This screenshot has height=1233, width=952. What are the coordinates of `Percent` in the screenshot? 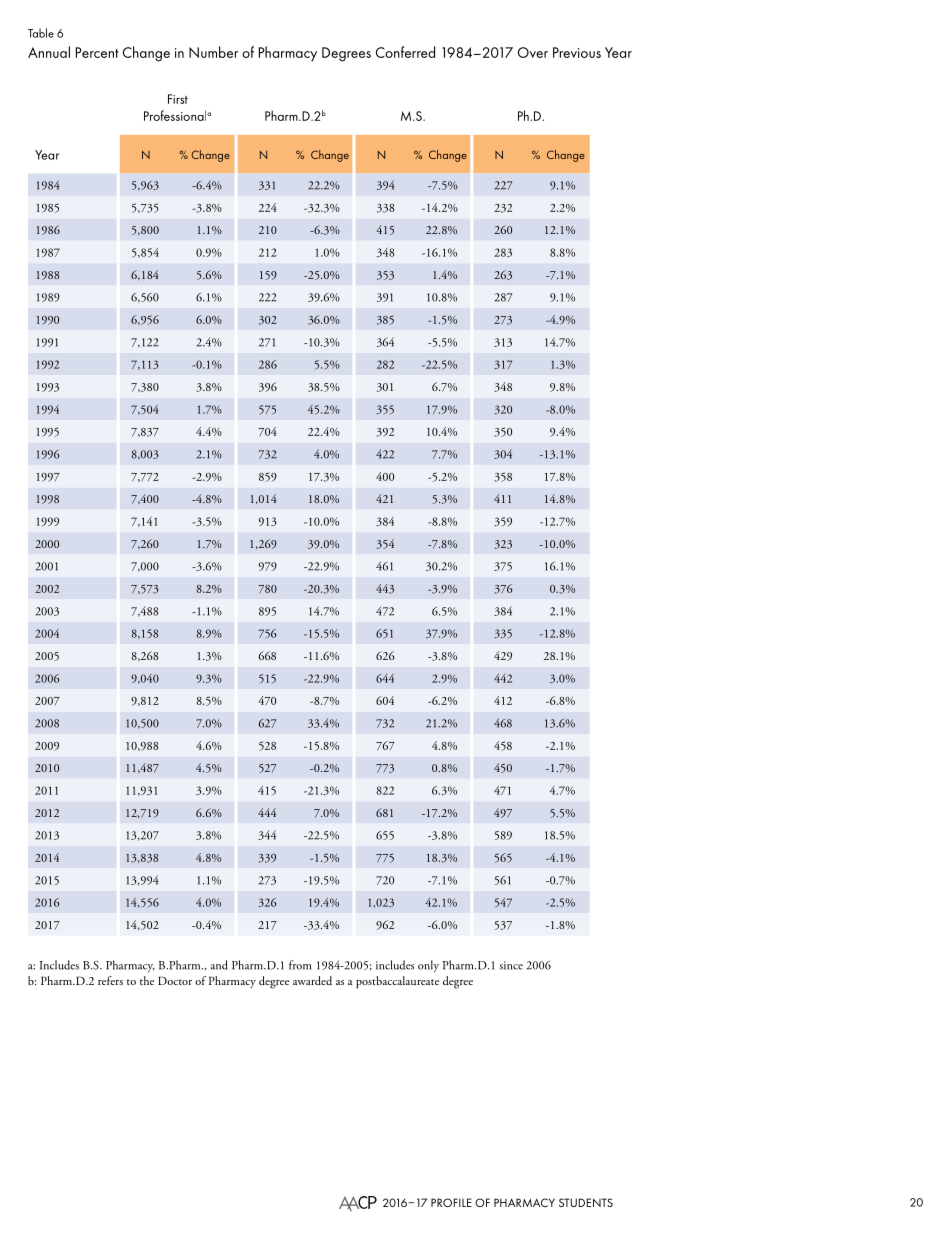 It's located at (97, 52).
